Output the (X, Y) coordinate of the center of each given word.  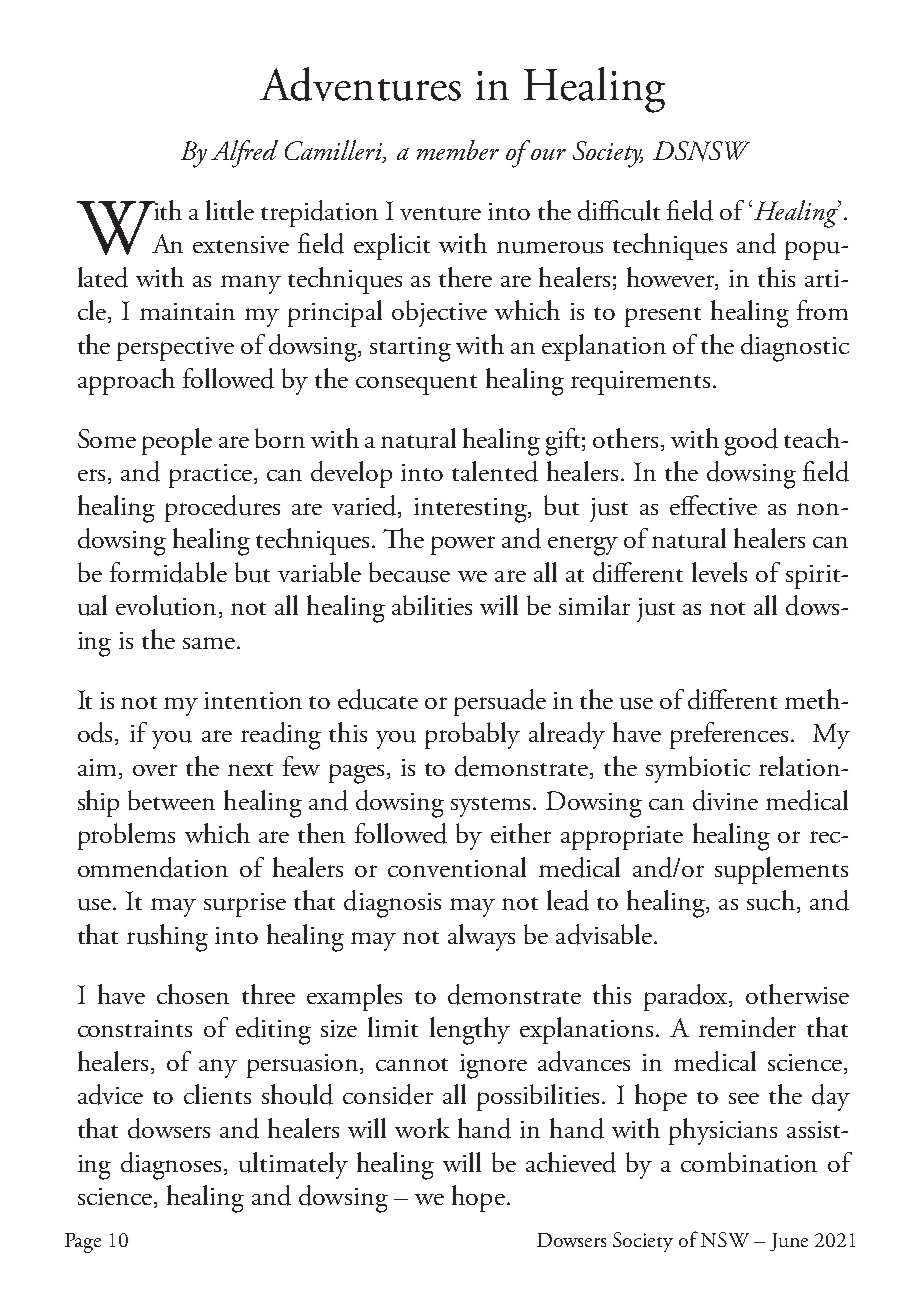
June (789, 1242)
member (458, 150)
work (422, 1128)
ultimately (293, 1165)
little (230, 210)
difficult (619, 210)
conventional (457, 867)
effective (713, 505)
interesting (472, 510)
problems (126, 836)
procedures (222, 508)
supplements (781, 870)
